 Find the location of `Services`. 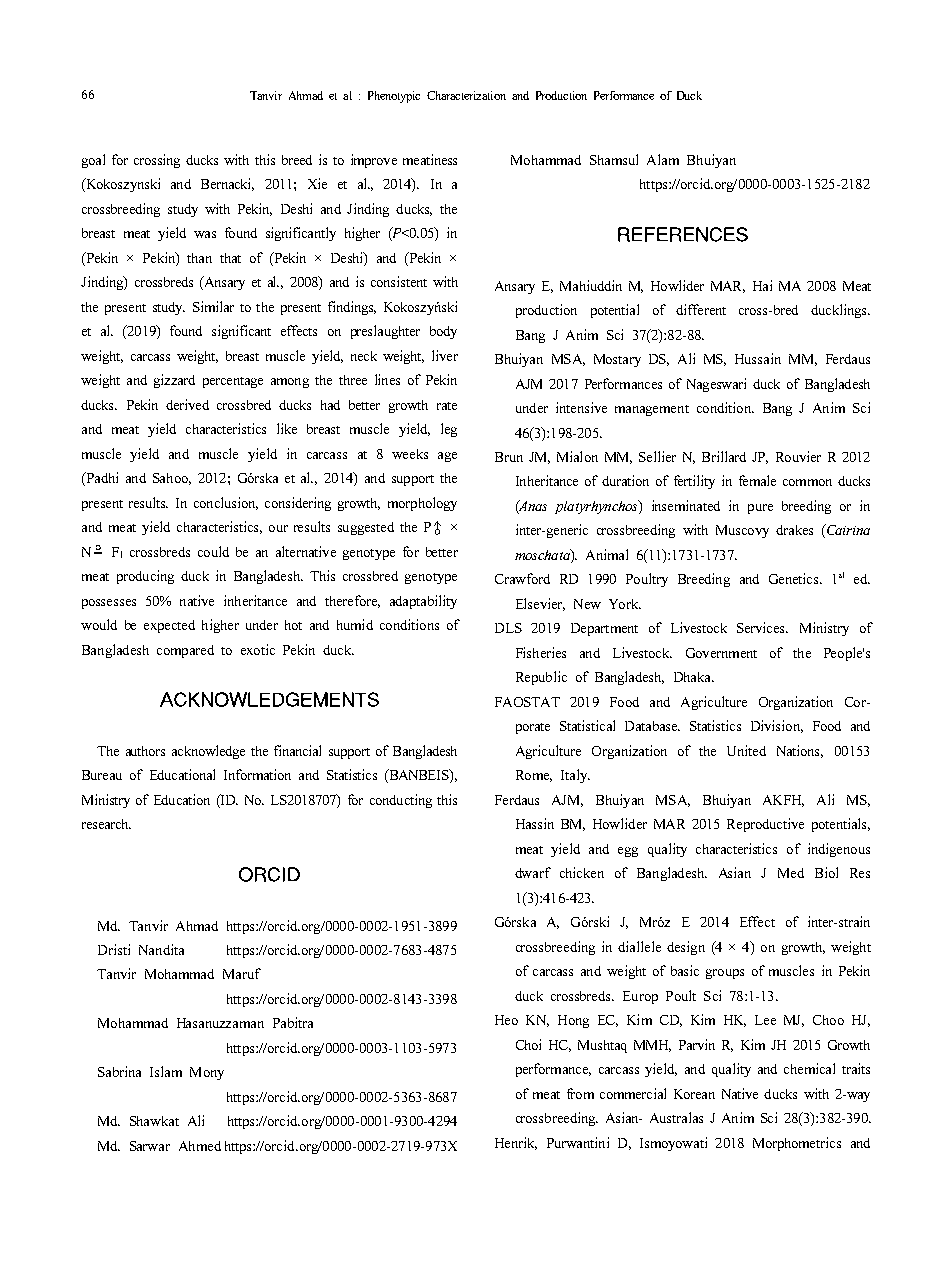

Services is located at coordinates (762, 627).
